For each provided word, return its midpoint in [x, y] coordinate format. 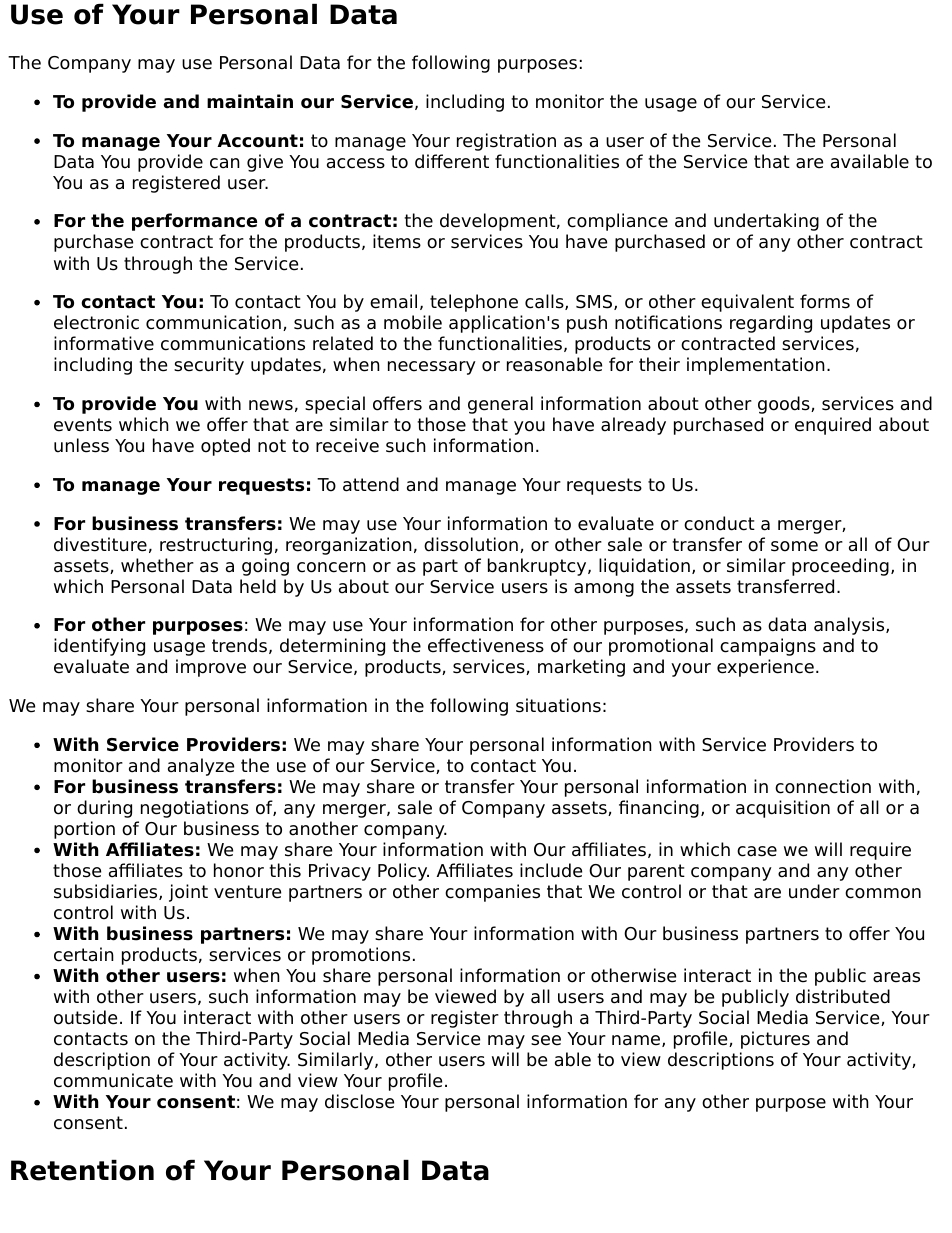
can [225, 163]
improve [211, 668]
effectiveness [486, 645]
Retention [82, 1170]
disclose [359, 1101]
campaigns [768, 647]
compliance [617, 222]
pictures [775, 1040]
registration [506, 142]
